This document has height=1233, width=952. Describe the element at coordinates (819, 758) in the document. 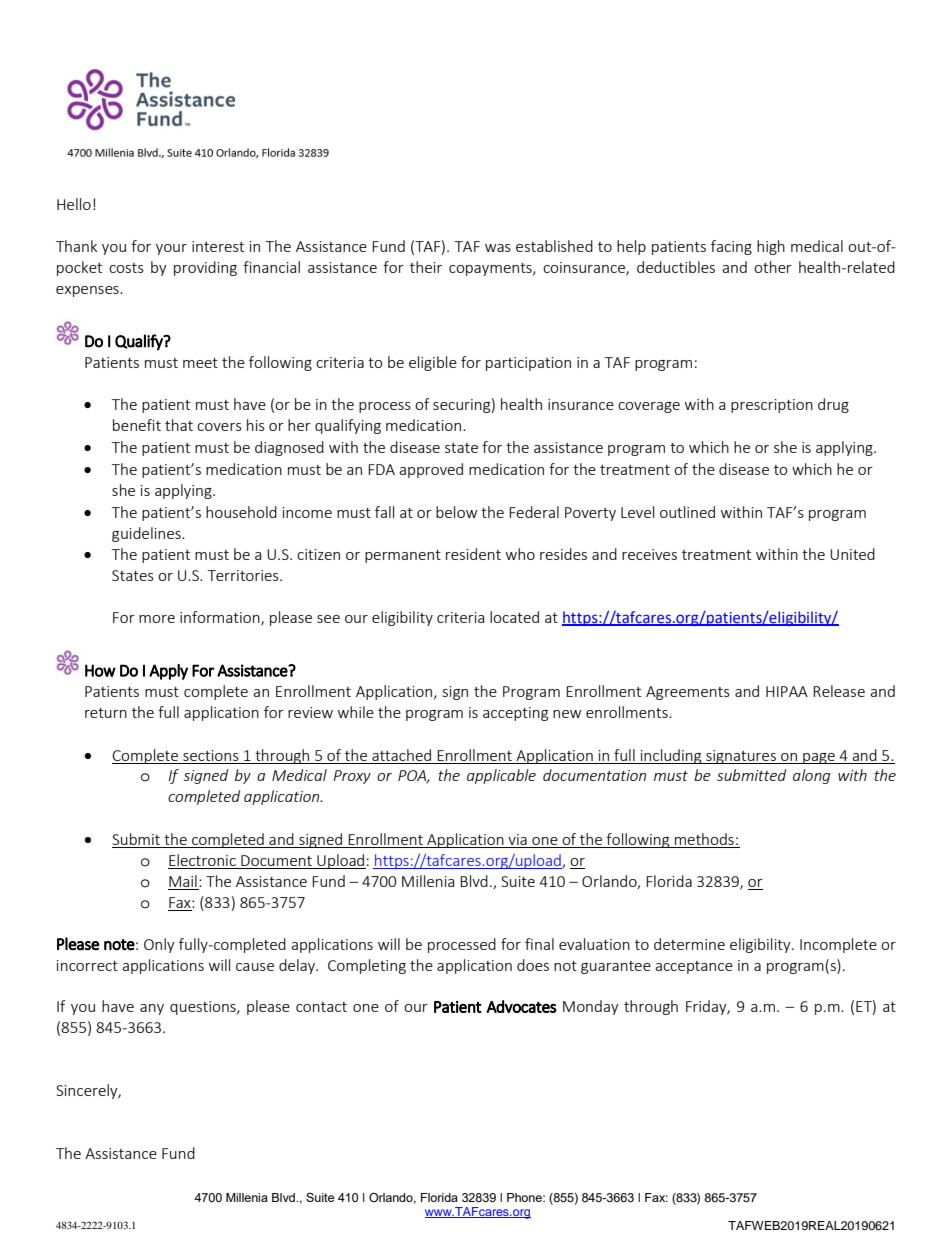

I see `page` at that location.
